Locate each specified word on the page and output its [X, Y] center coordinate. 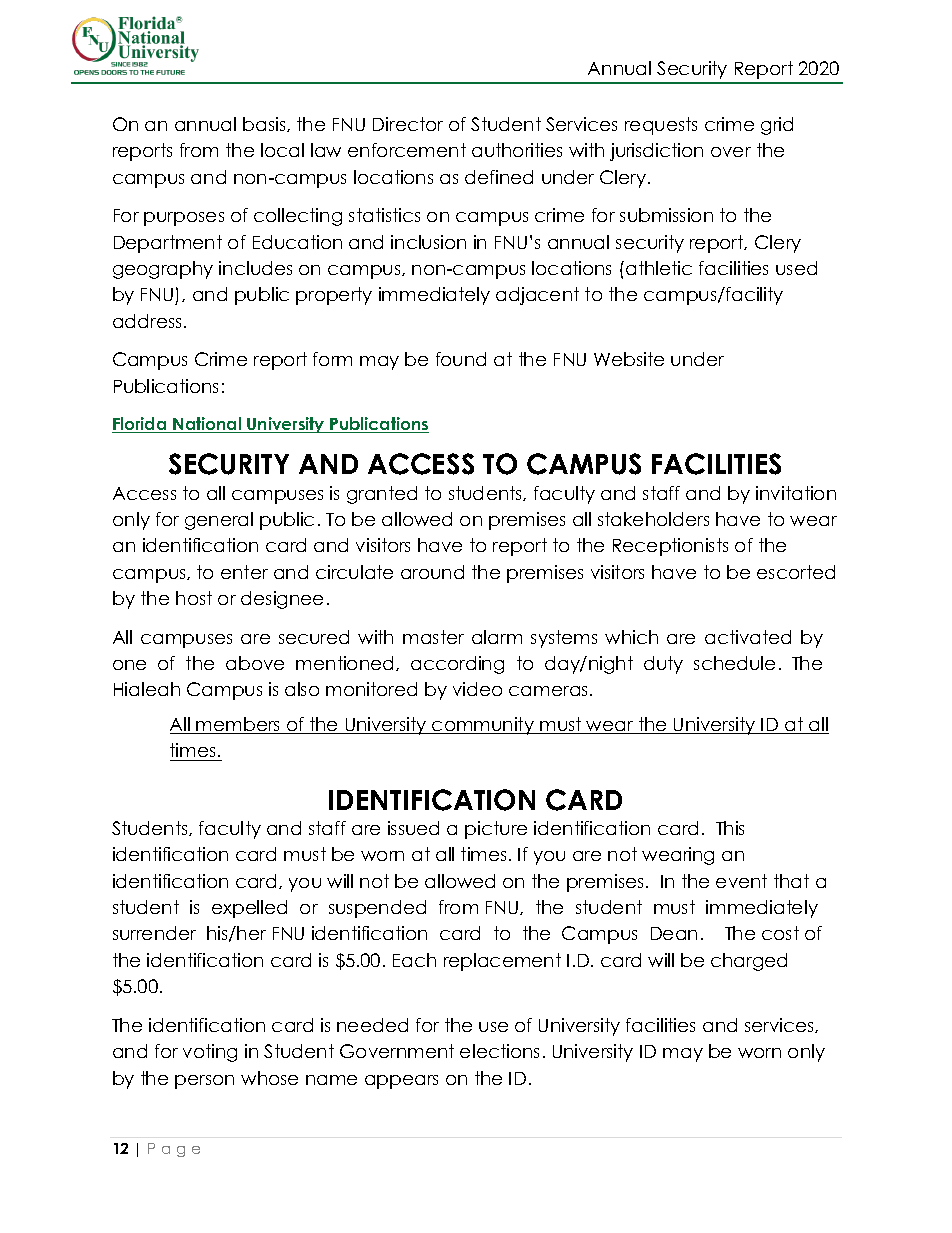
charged [749, 962]
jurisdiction [656, 152]
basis [265, 124]
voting [210, 1053]
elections [499, 1051]
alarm [497, 637]
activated [748, 637]
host [194, 598]
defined [499, 177]
